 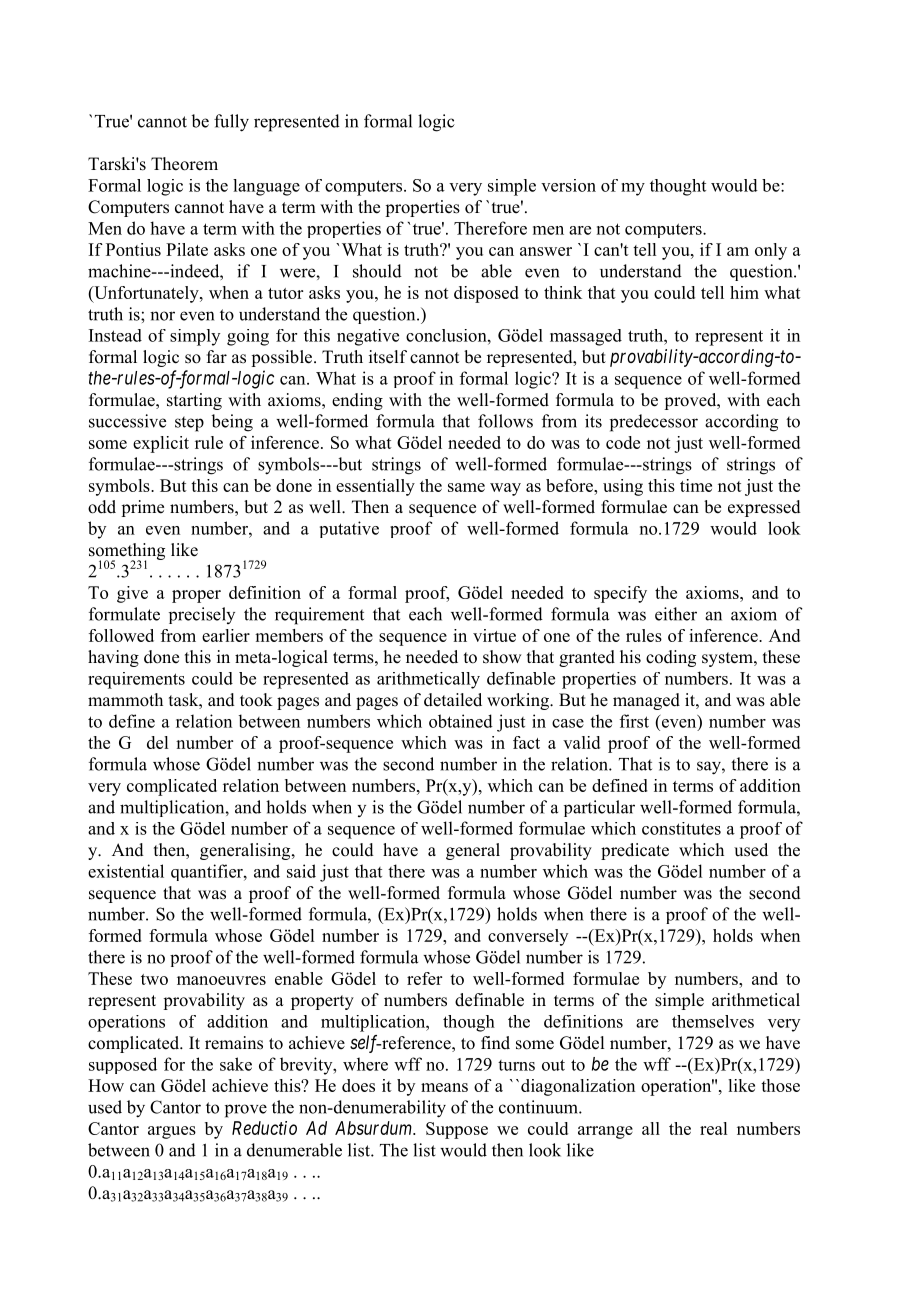 I want to click on time, so click(x=696, y=485).
